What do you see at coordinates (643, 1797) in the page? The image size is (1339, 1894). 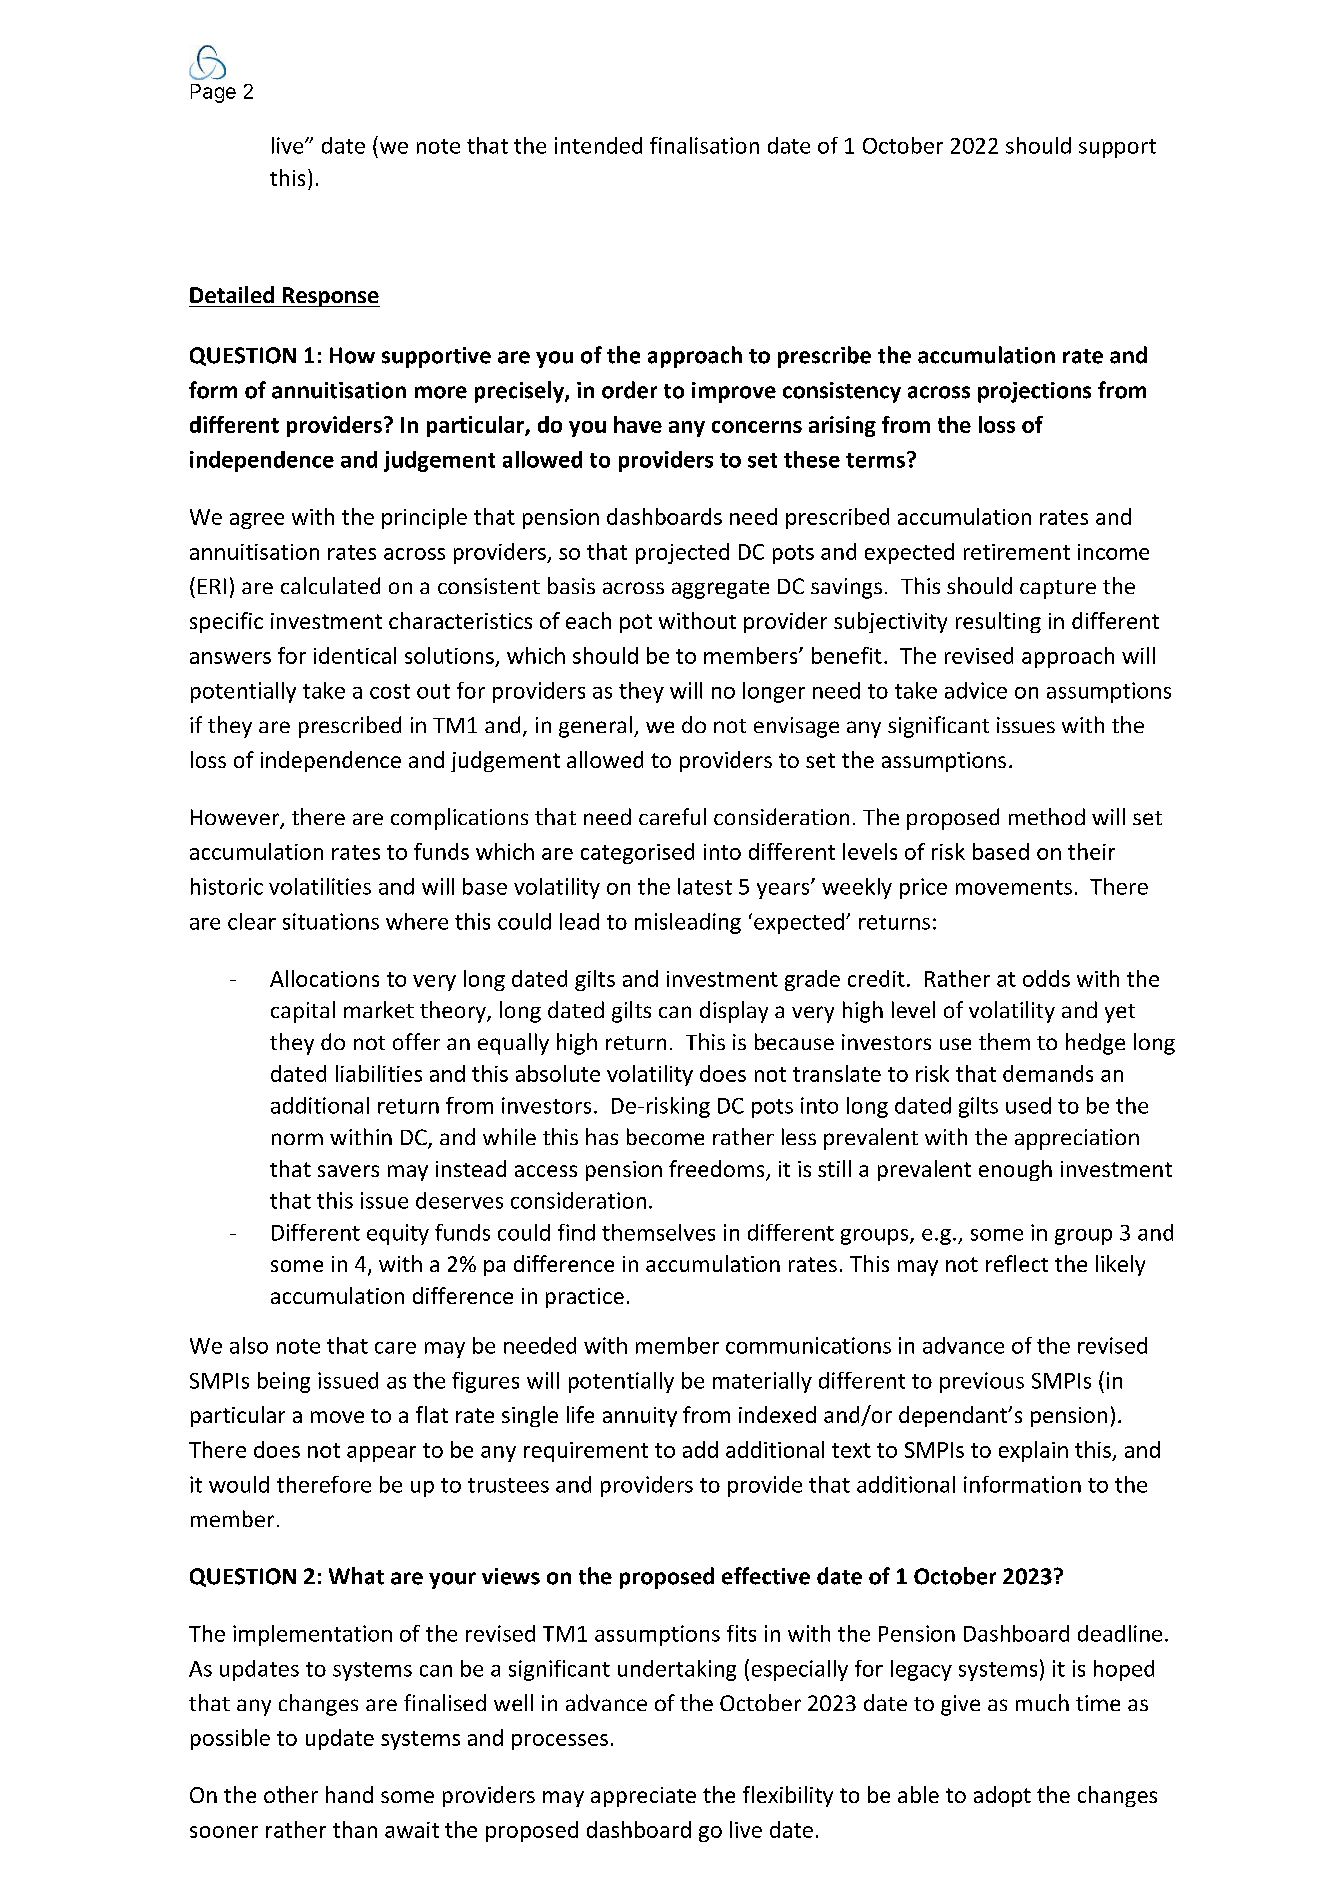 I see `appreciate` at bounding box center [643, 1797].
